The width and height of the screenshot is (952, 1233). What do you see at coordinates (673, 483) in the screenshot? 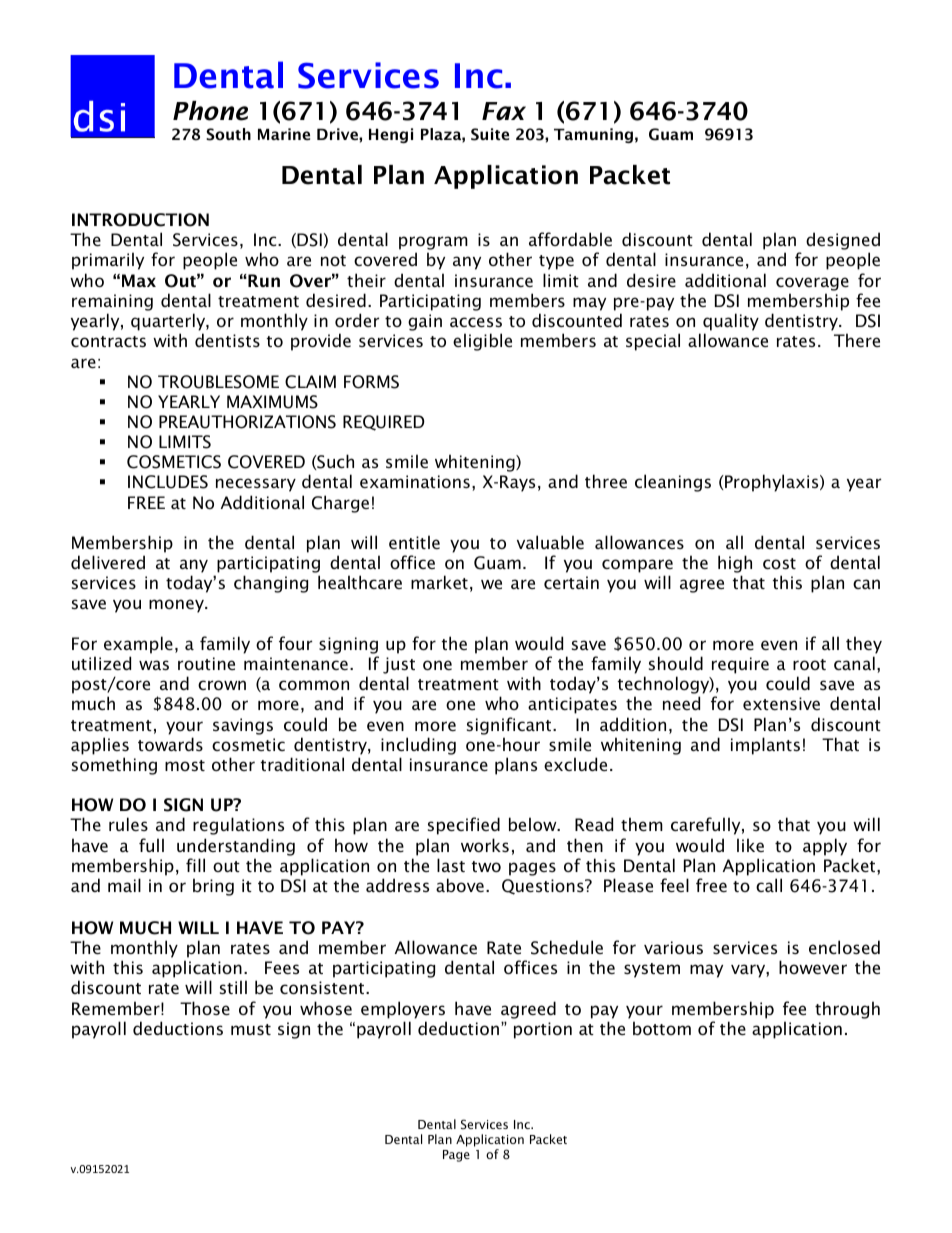
I see `cleanings` at bounding box center [673, 483].
